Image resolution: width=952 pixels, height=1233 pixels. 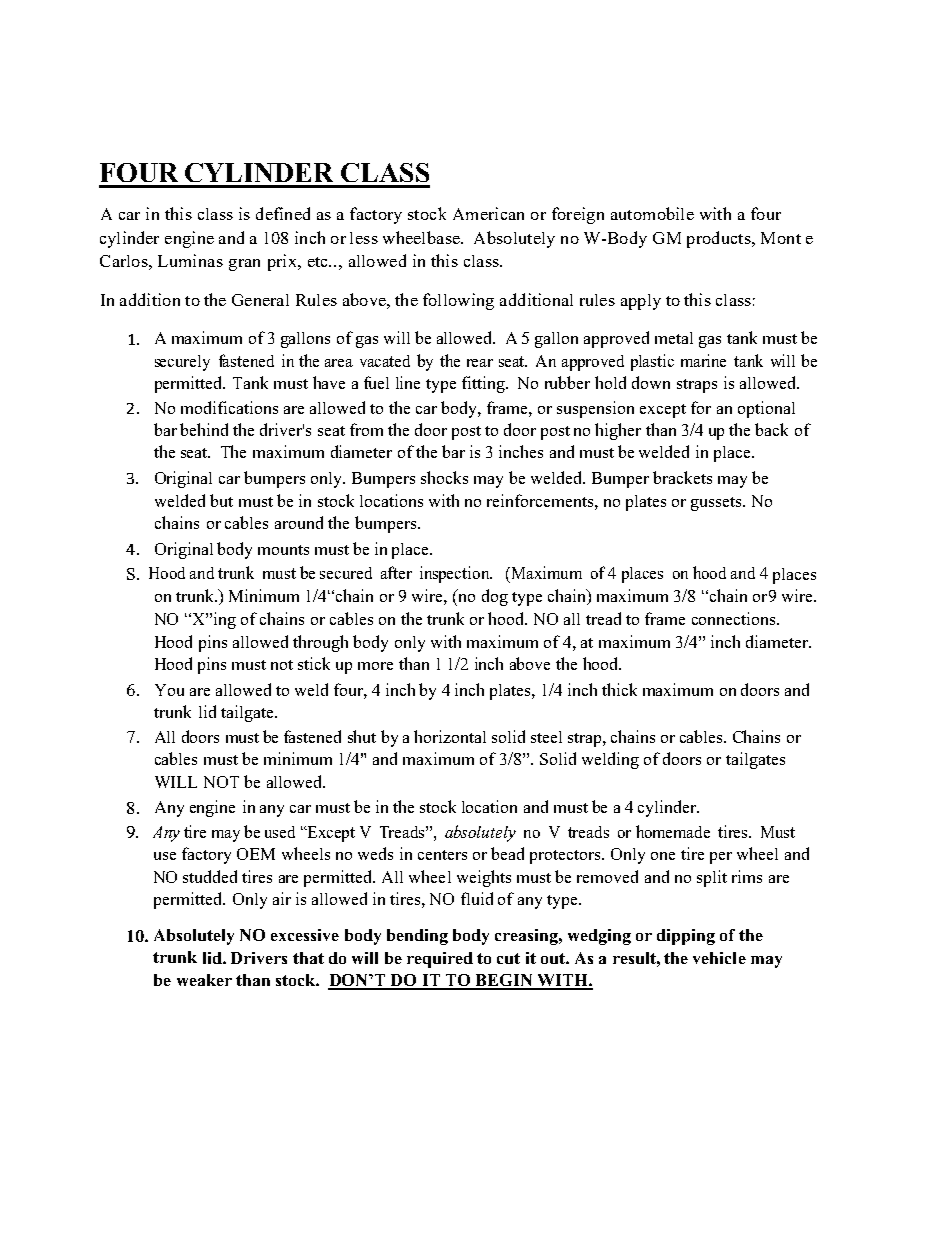 I want to click on gran, so click(x=244, y=265).
